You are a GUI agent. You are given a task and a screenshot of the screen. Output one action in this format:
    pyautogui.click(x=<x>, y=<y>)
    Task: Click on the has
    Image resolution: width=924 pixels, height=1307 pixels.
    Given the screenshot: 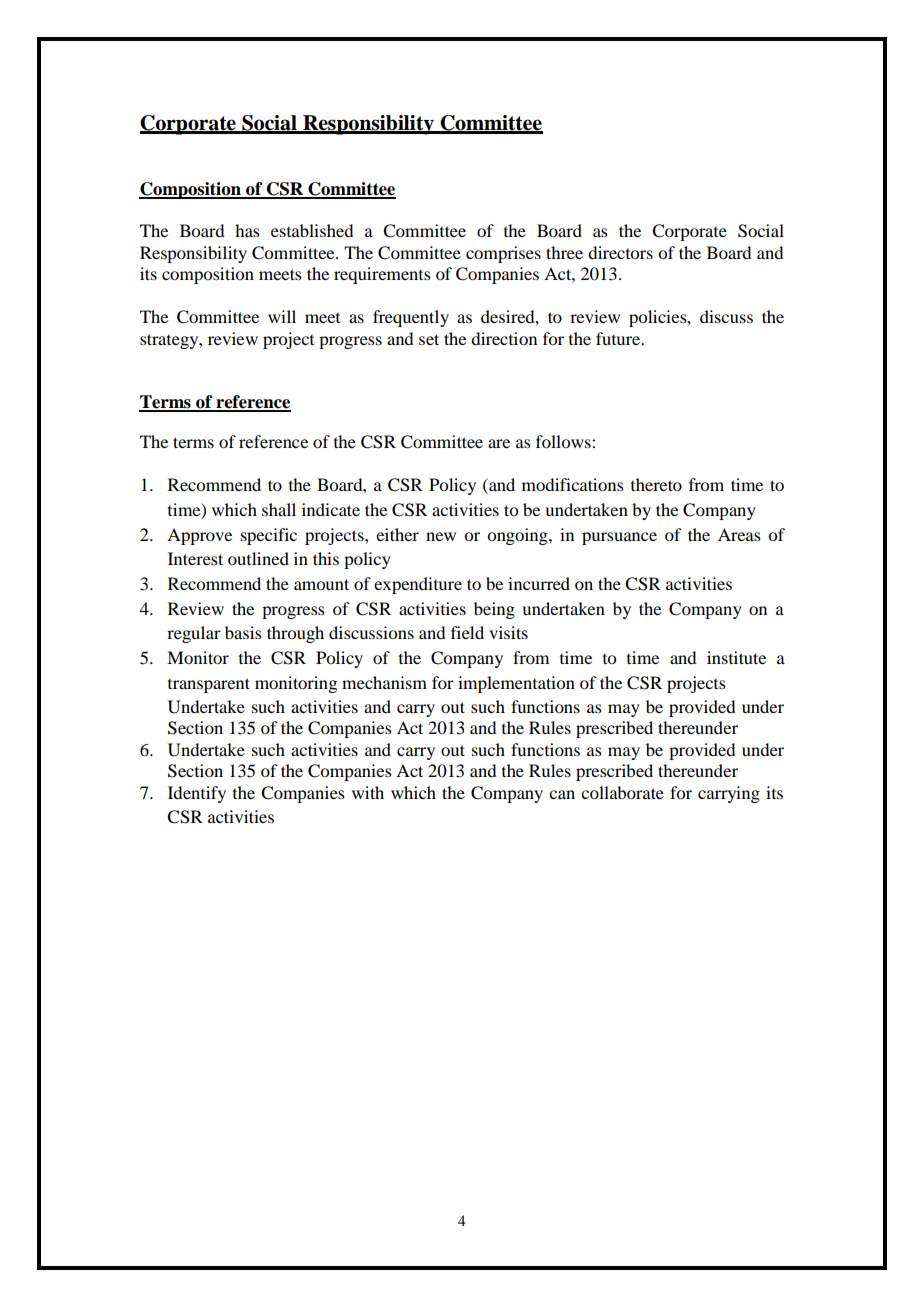 What is the action you would take?
    pyautogui.click(x=247, y=230)
